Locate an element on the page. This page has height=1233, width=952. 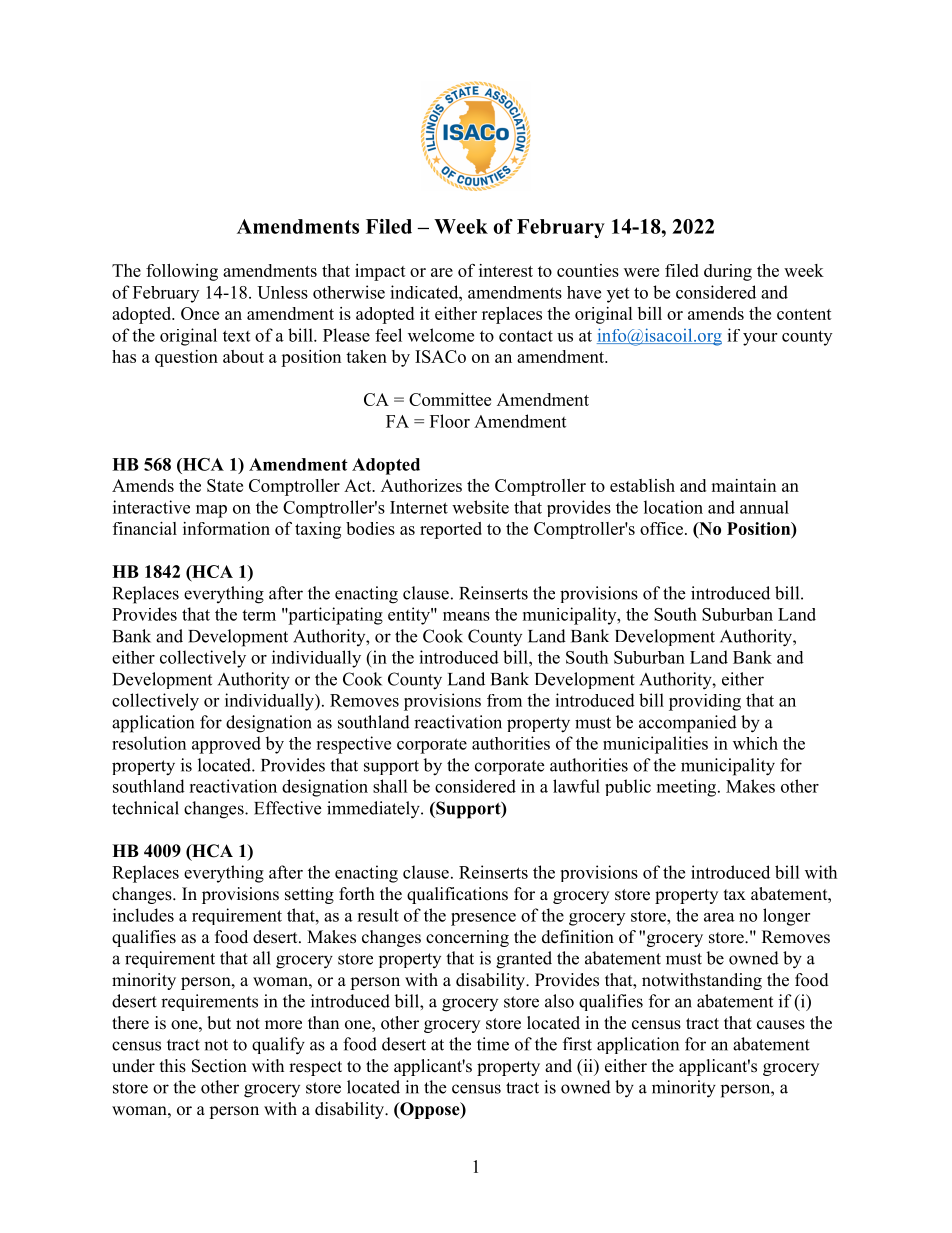
from is located at coordinates (504, 700).
